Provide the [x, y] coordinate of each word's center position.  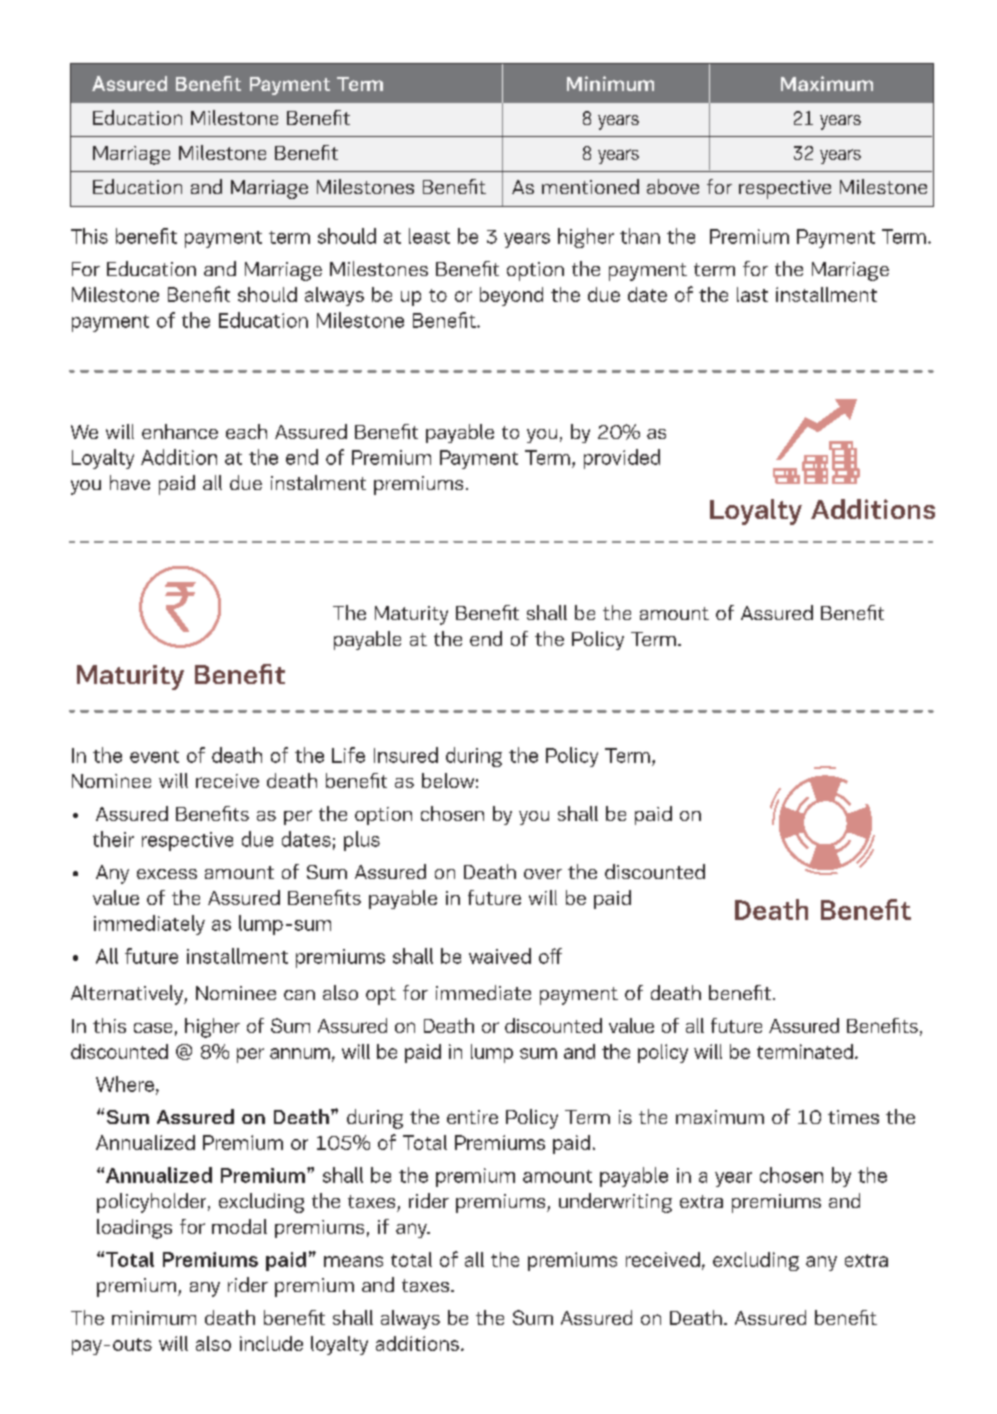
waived [500, 956]
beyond [511, 296]
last [752, 294]
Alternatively [128, 995]
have [130, 482]
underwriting [615, 1203]
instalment [318, 482]
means [353, 1261]
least [429, 236]
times [853, 1117]
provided [622, 459]
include [271, 1343]
